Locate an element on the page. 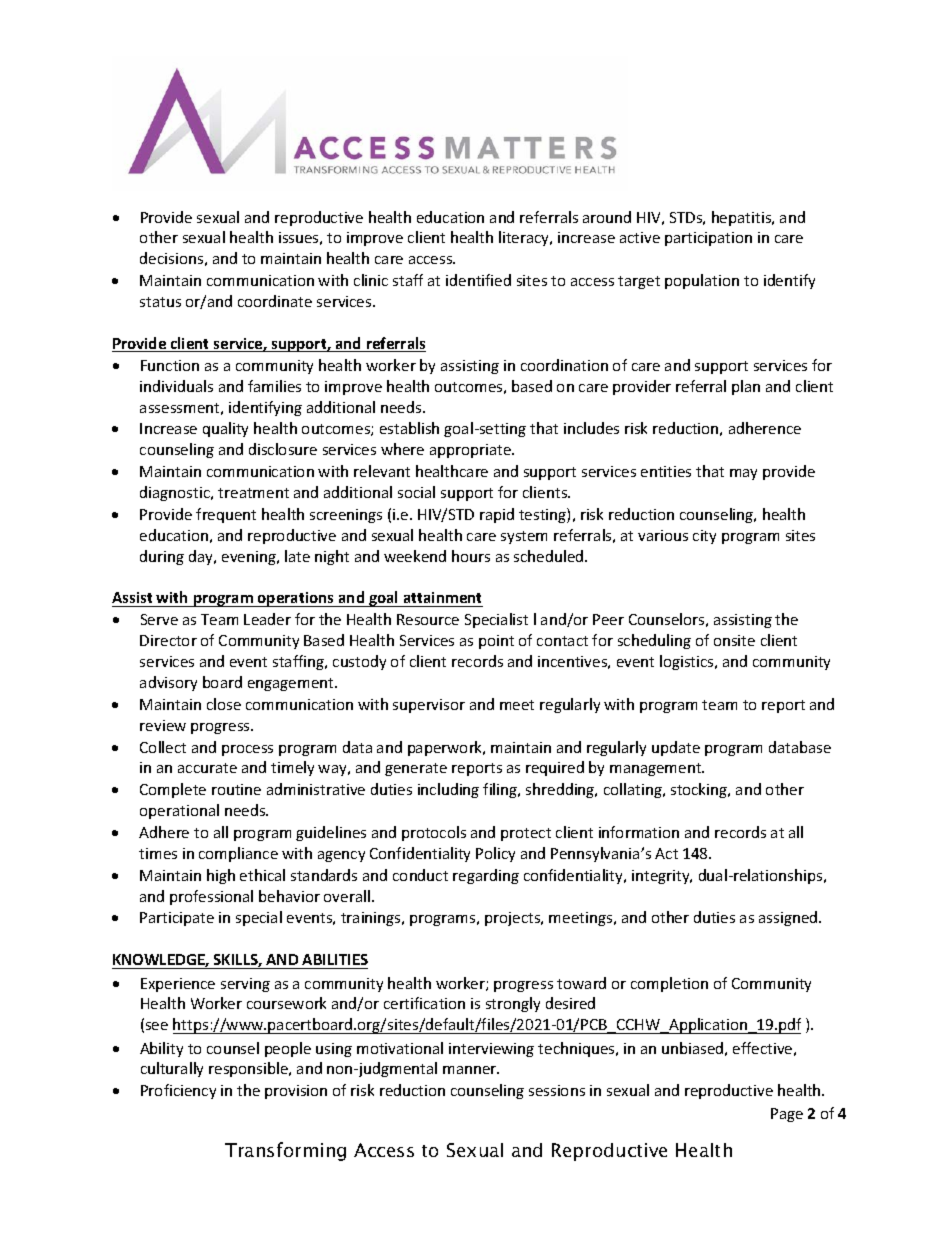 This image has width=952, height=1233. sessions is located at coordinates (557, 1090).
